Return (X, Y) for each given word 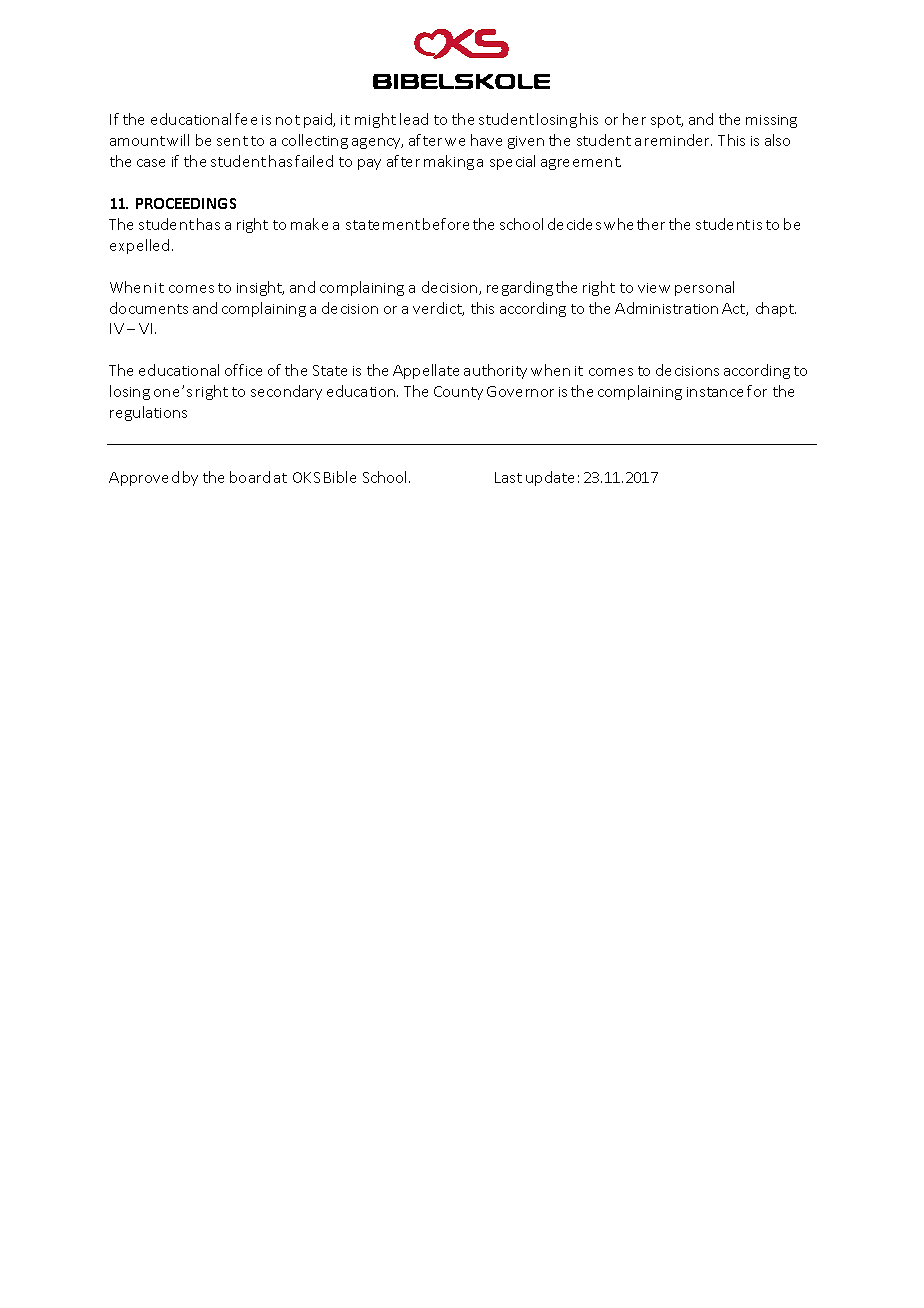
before (446, 224)
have (486, 140)
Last (508, 477)
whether (634, 224)
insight (260, 288)
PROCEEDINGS (186, 203)
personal (704, 288)
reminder (678, 140)
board (250, 477)
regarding (520, 288)
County (458, 393)
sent (232, 141)
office (243, 370)
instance (715, 392)
